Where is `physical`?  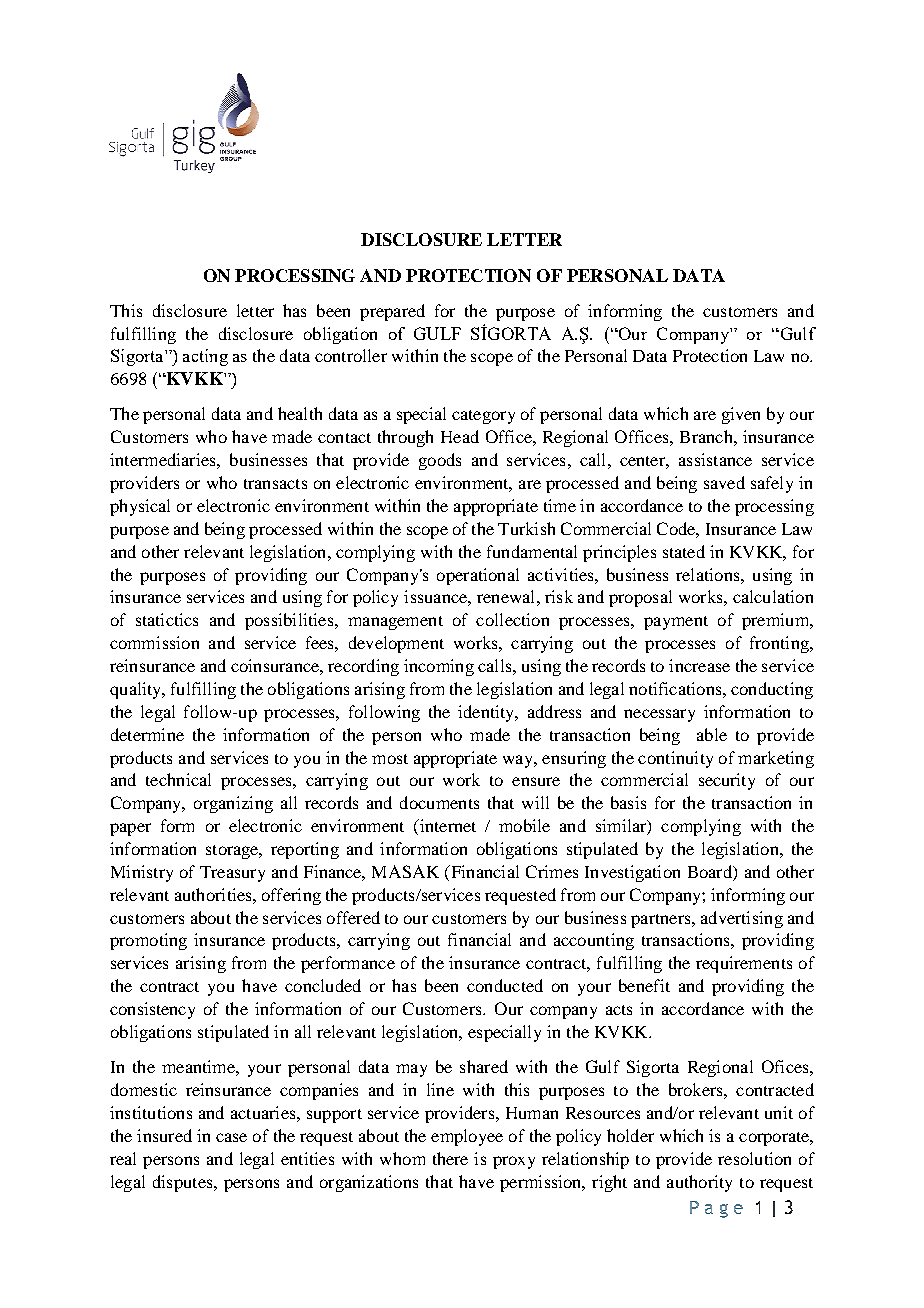 physical is located at coordinates (140, 507).
